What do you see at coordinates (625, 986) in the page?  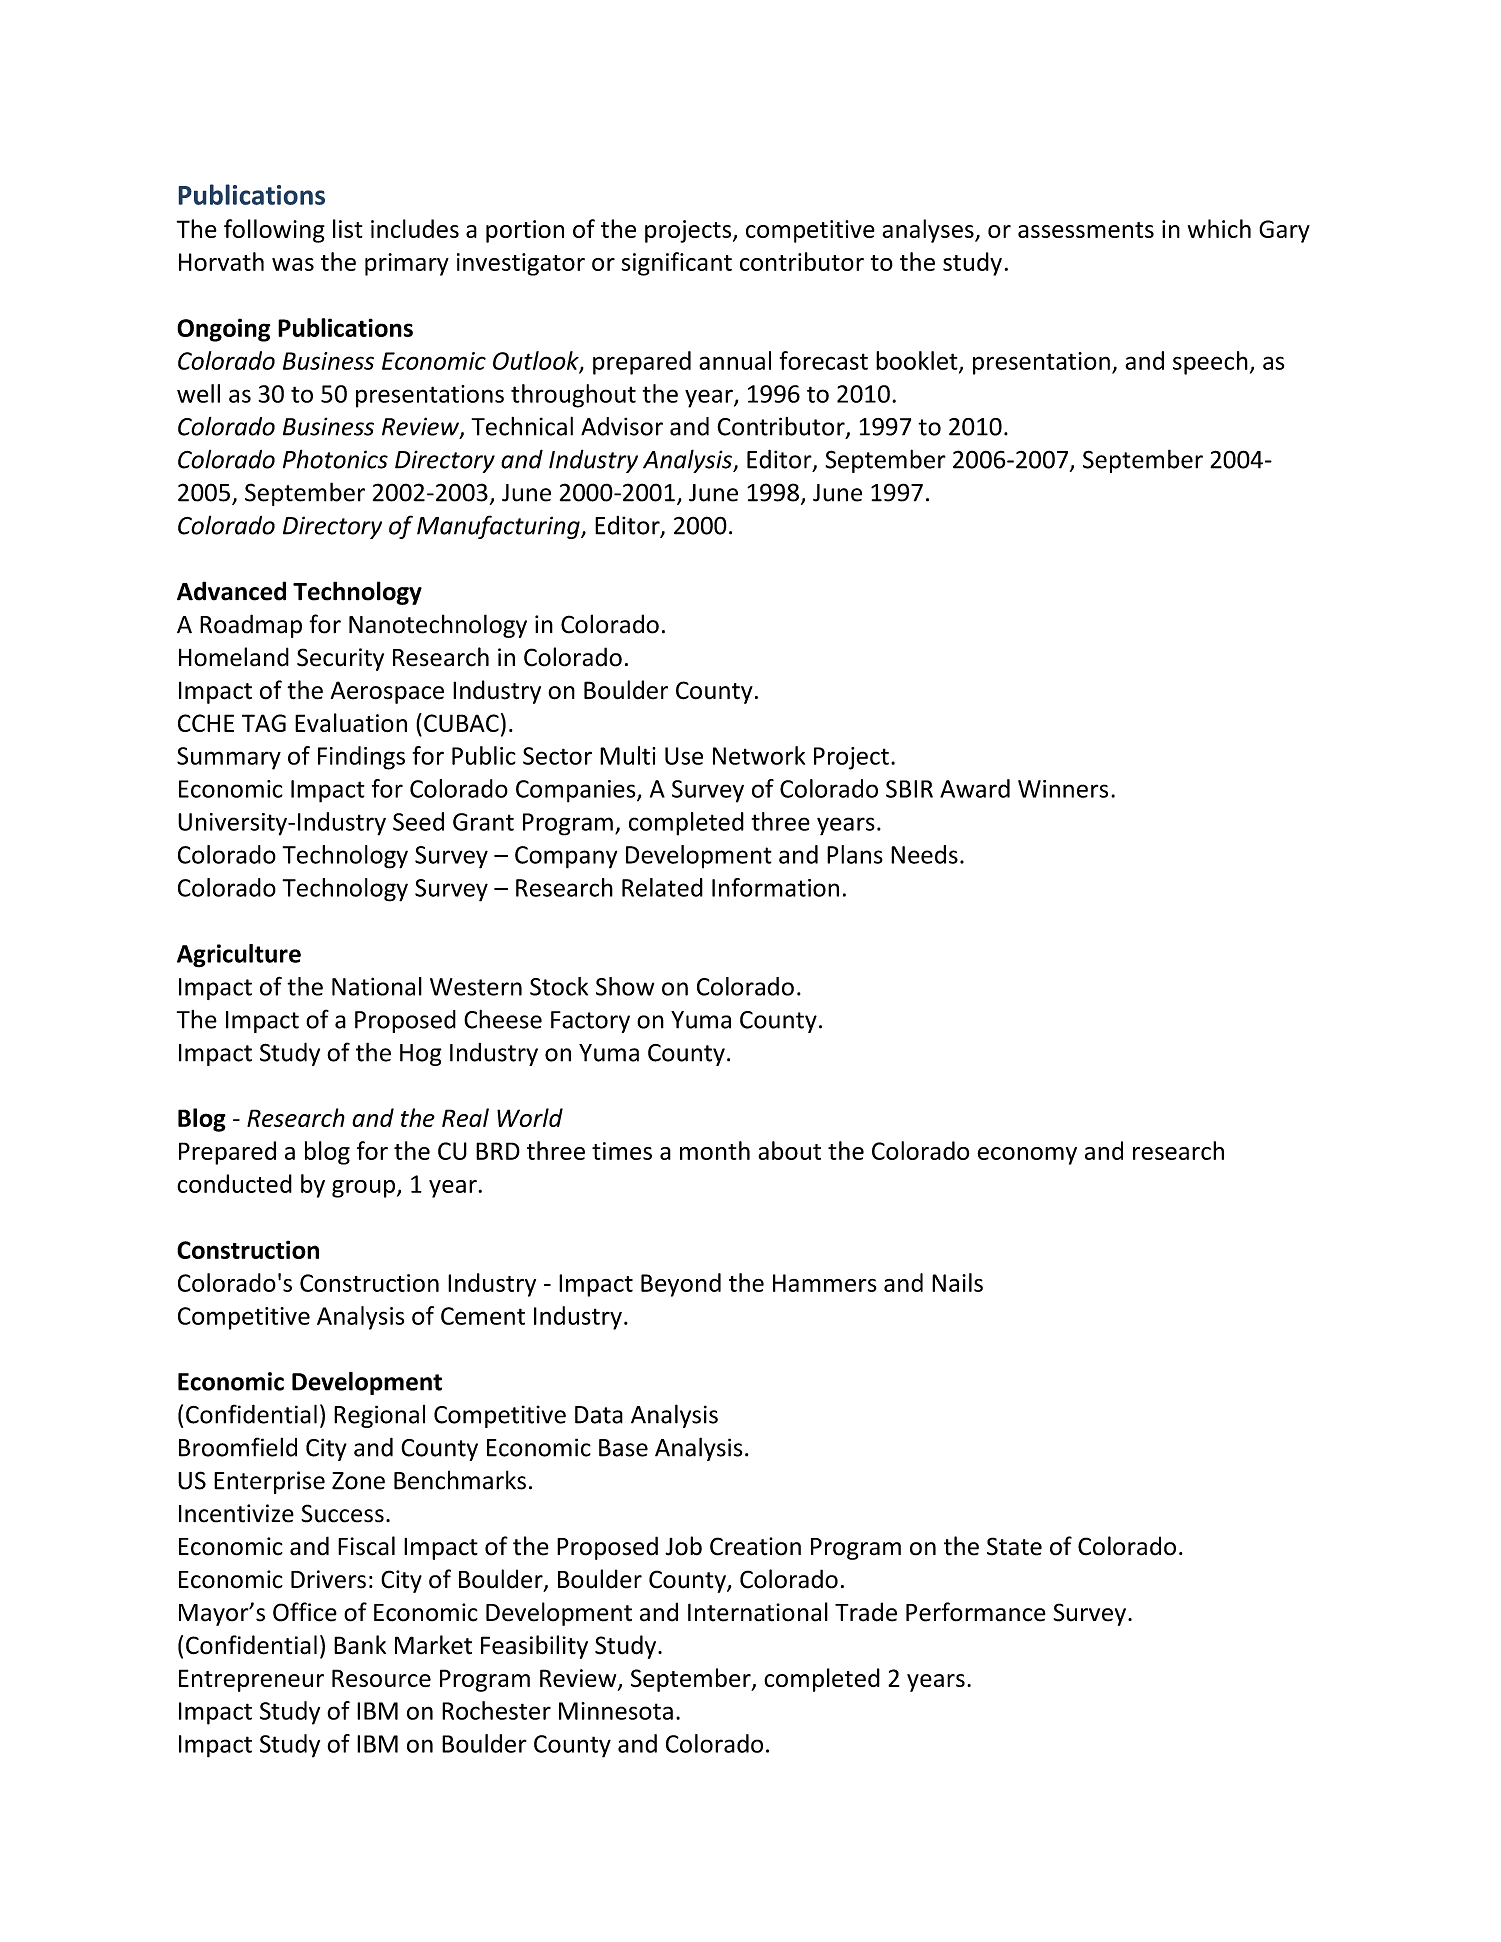 I see `Show` at bounding box center [625, 986].
